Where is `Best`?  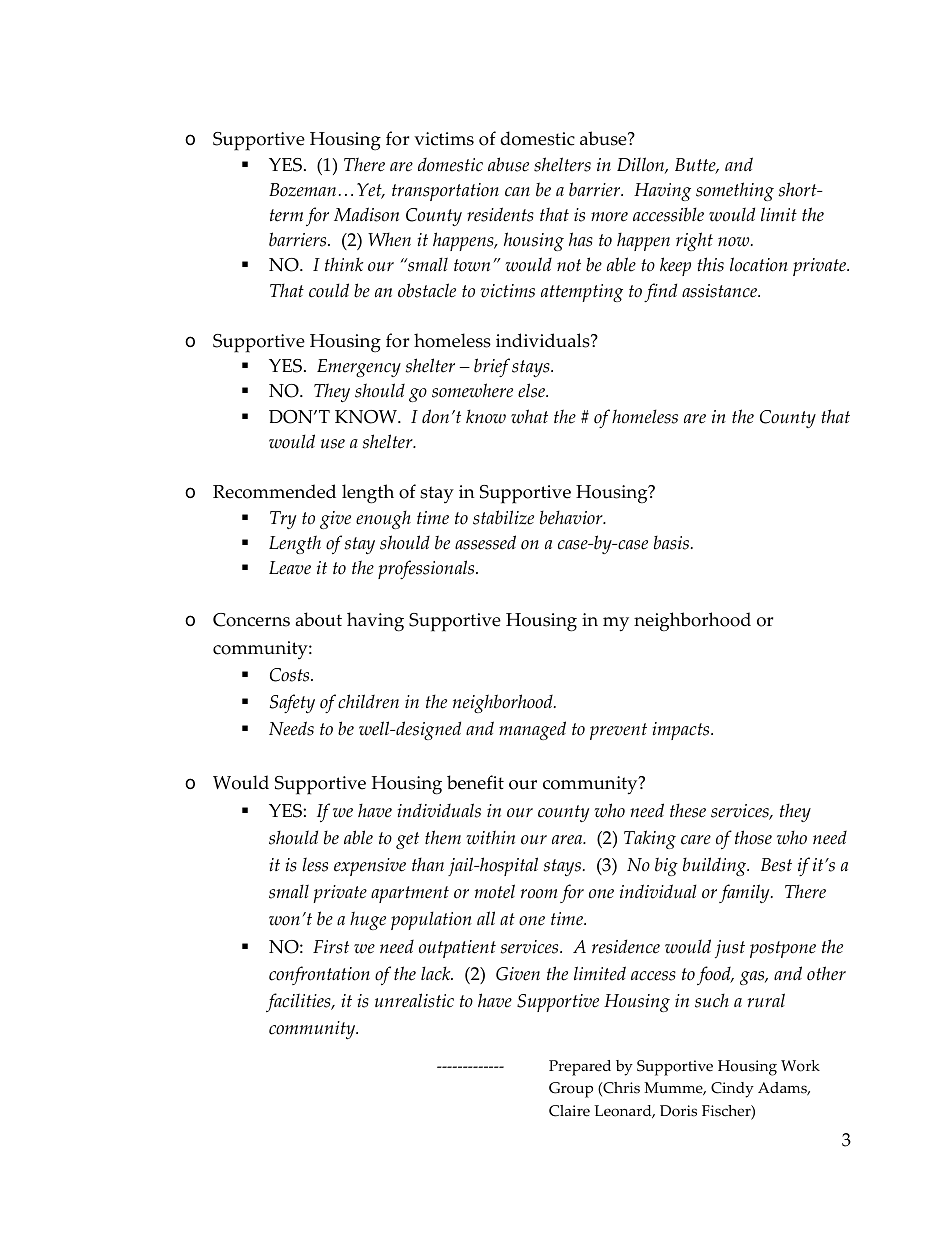 Best is located at coordinates (776, 865).
